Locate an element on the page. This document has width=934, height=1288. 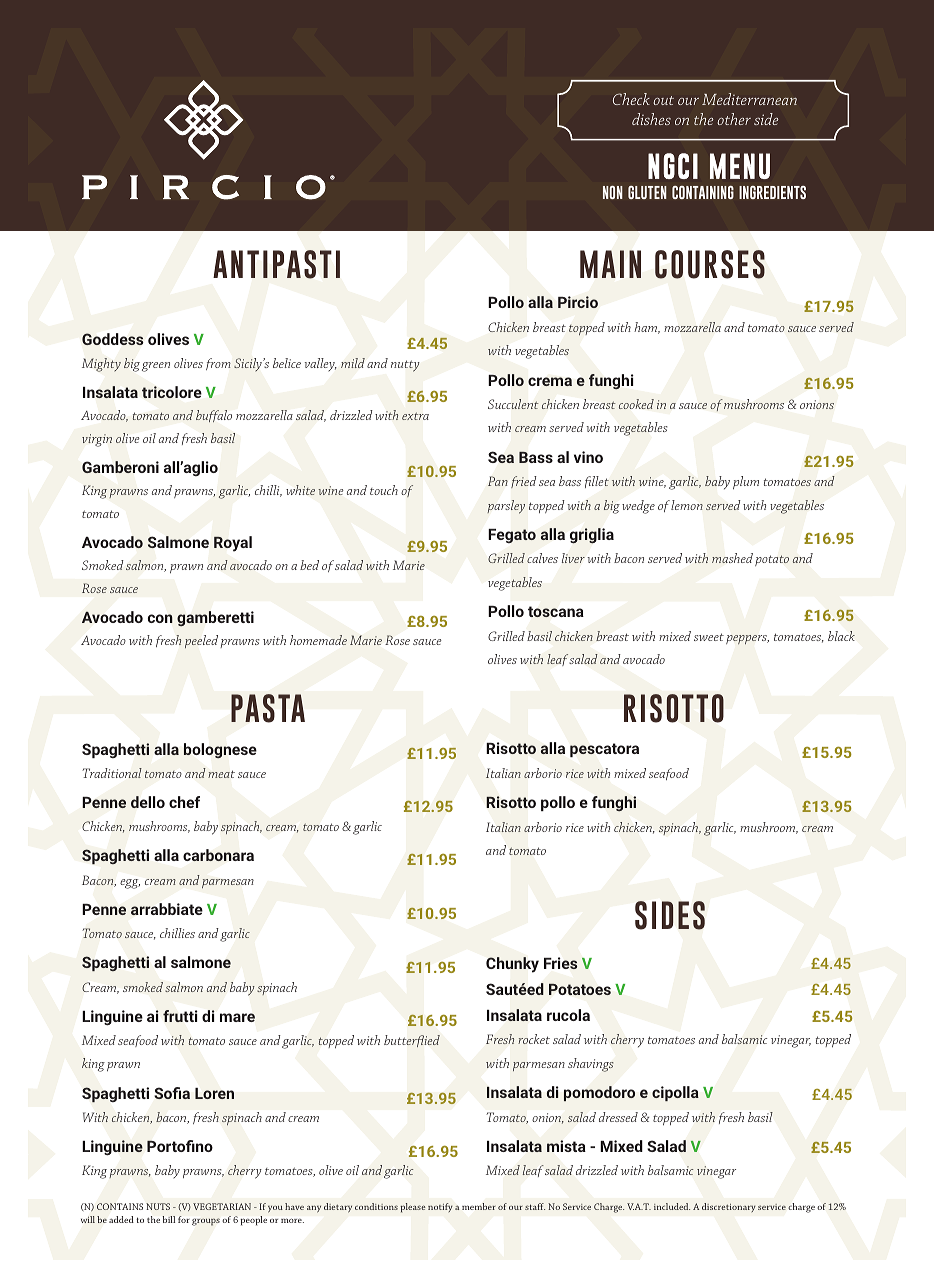
Chunky is located at coordinates (512, 965).
